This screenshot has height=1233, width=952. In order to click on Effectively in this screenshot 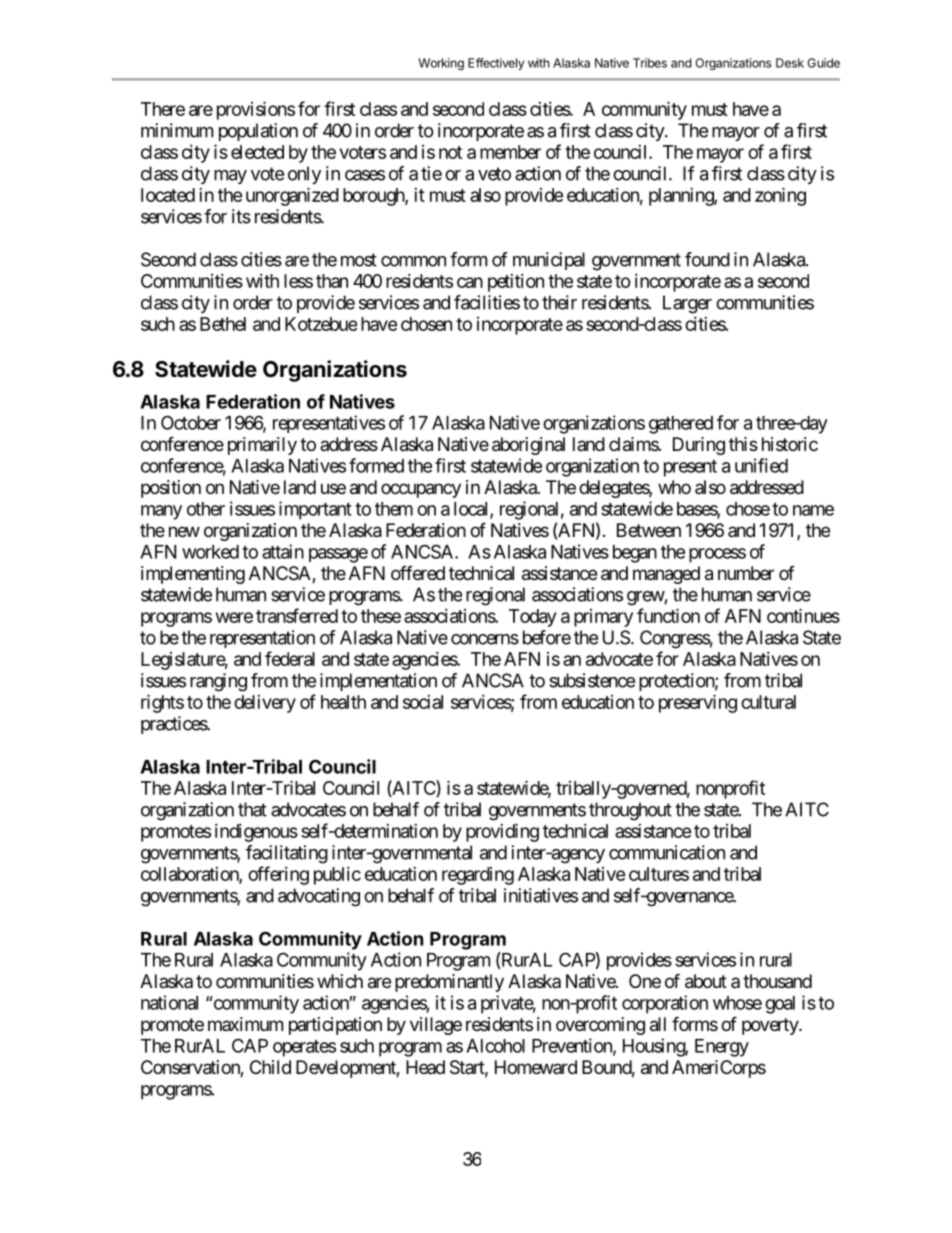, I will do `click(496, 64)`.
